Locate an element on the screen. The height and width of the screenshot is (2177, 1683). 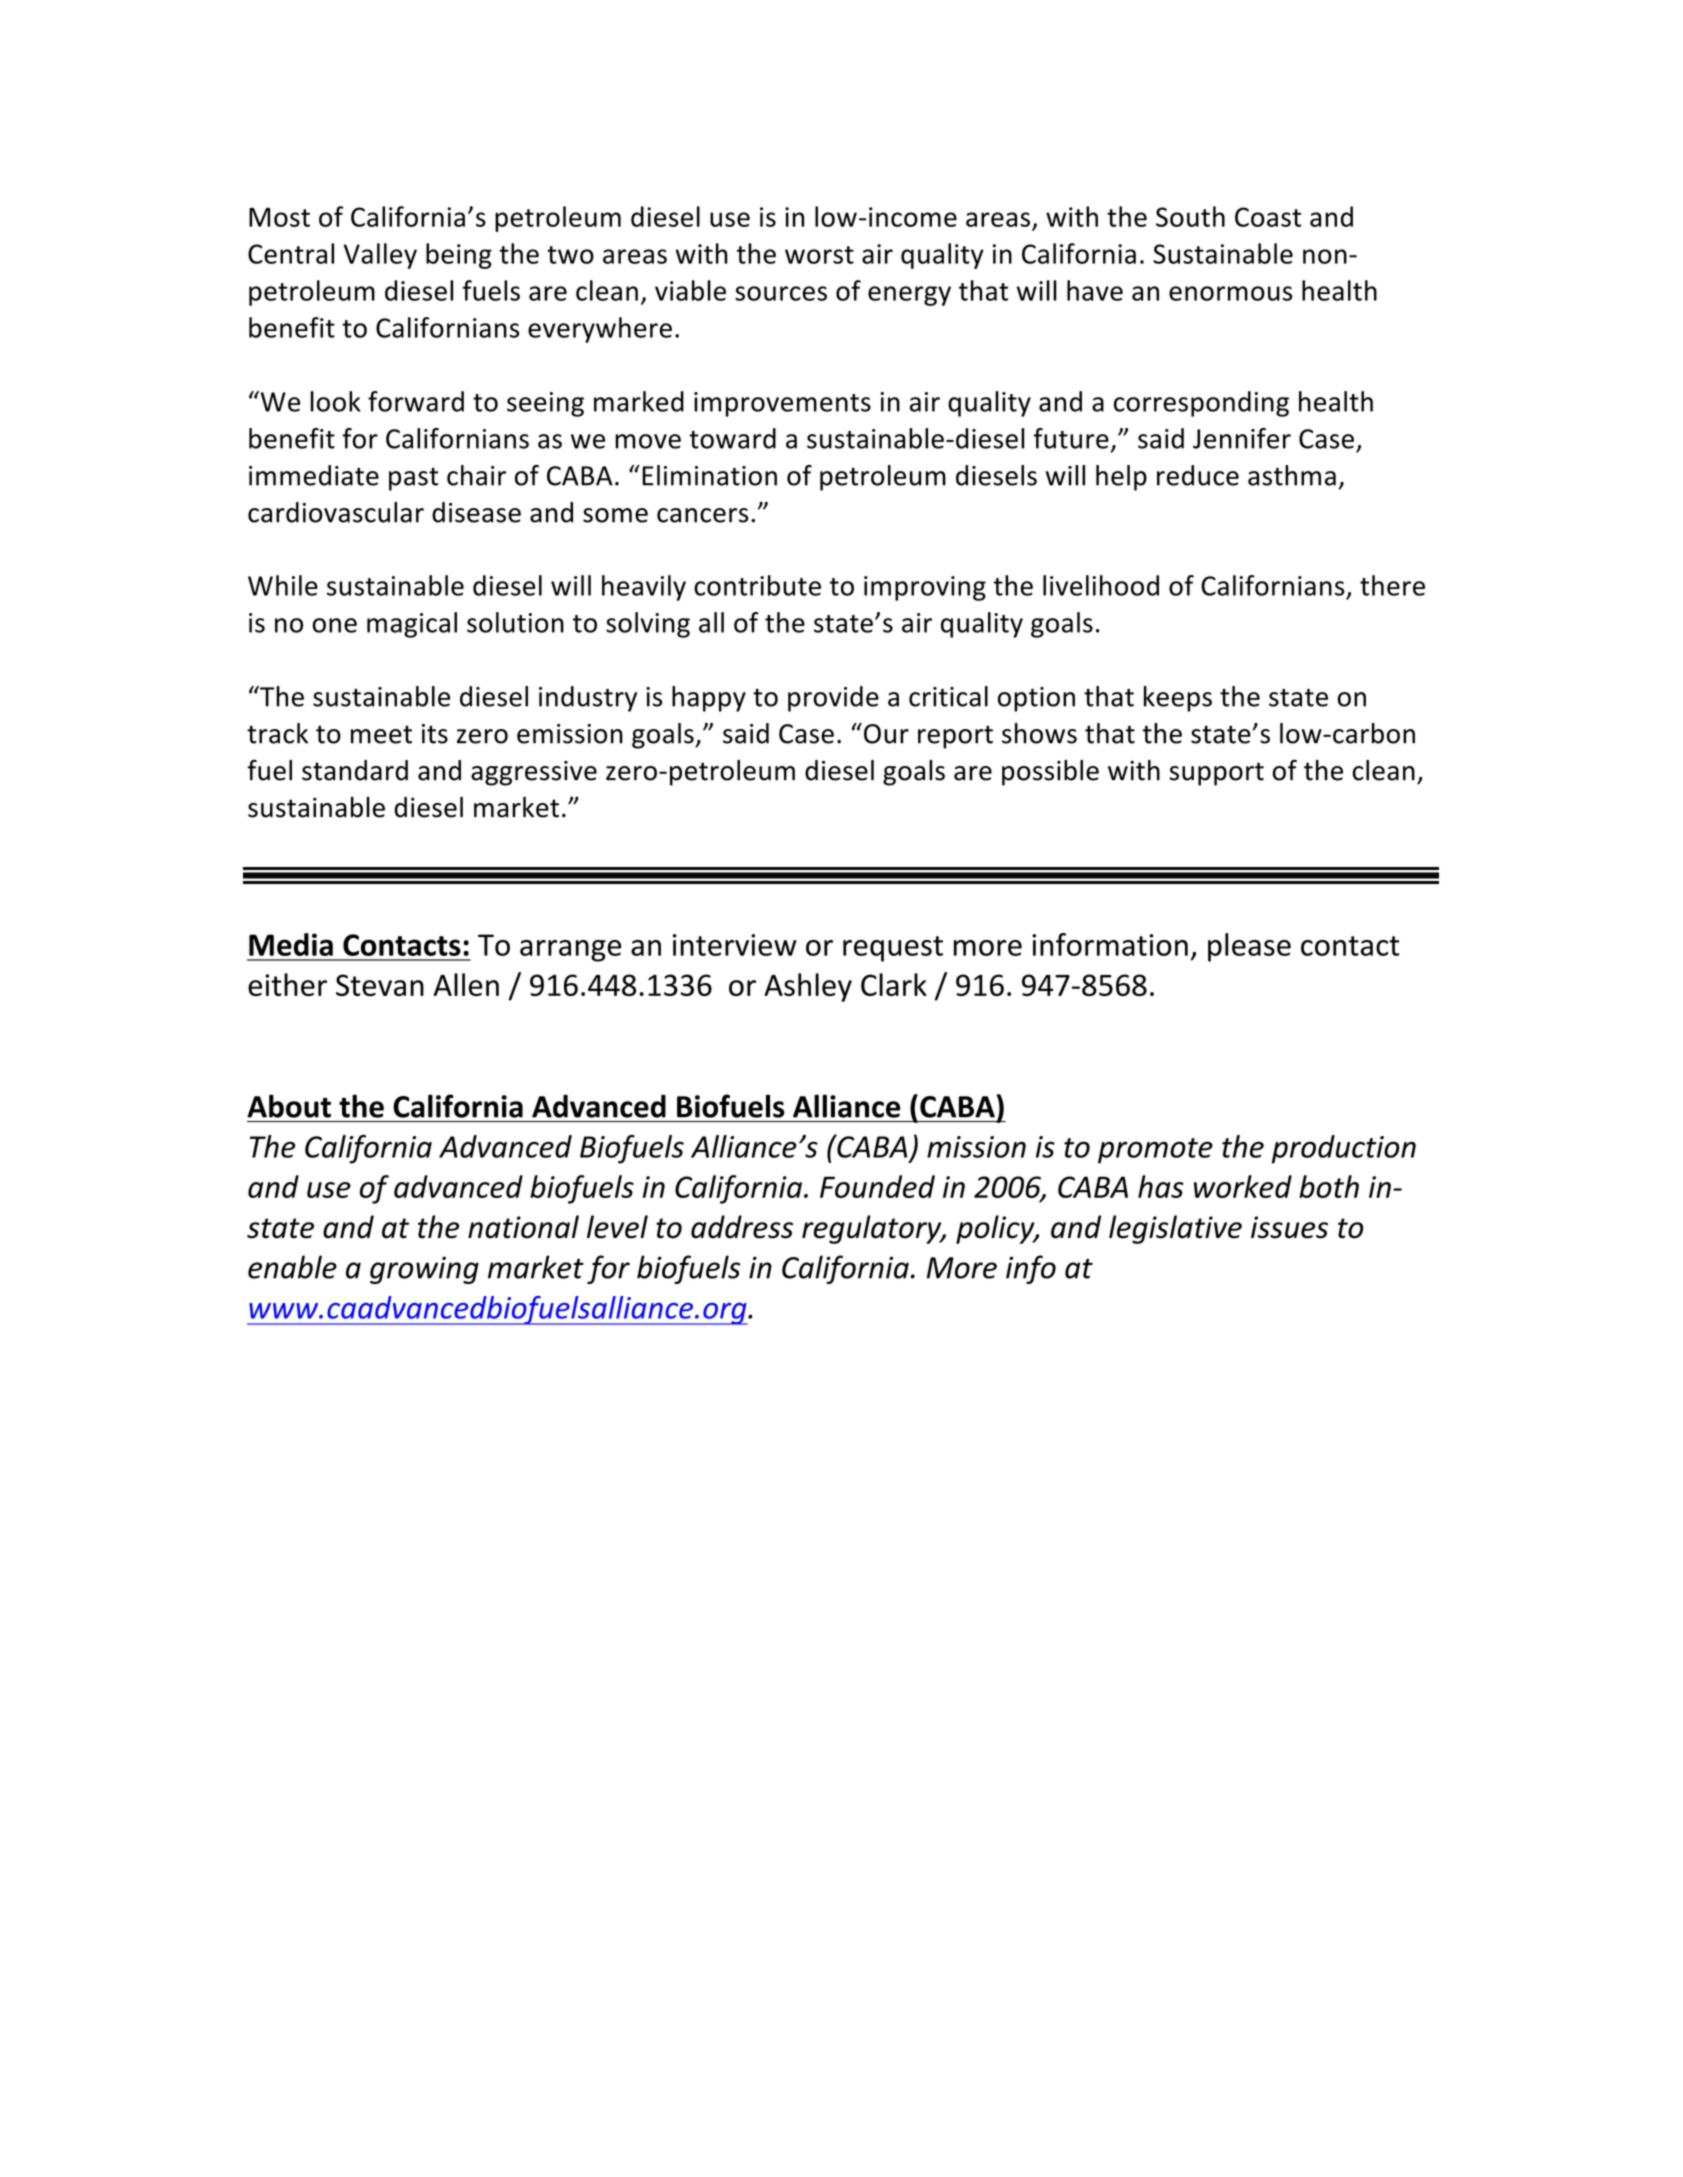
please is located at coordinates (1249, 947).
